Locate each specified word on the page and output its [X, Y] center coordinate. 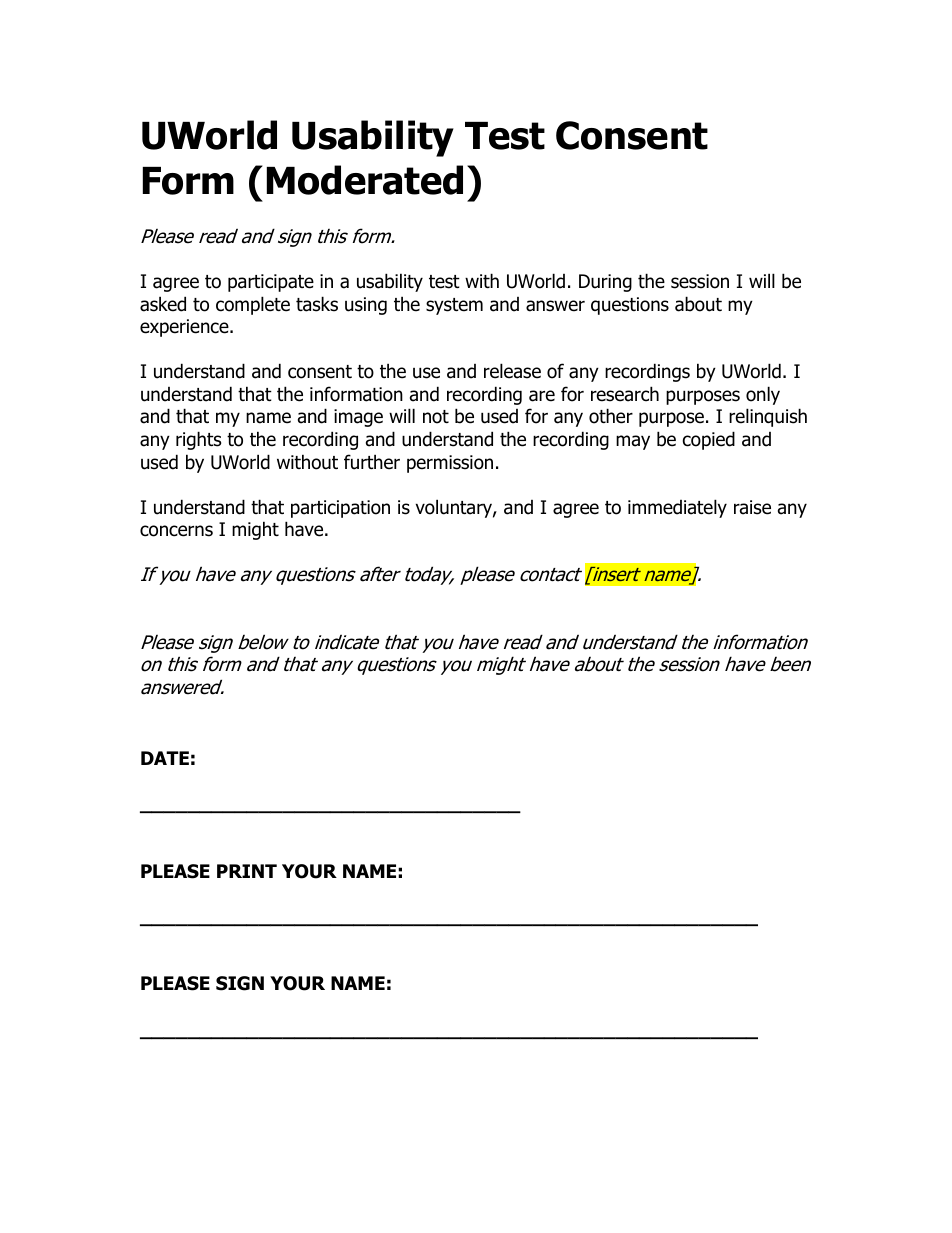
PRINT [247, 871]
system [454, 306]
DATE [165, 758]
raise [752, 507]
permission [450, 464]
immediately [677, 508]
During [605, 283]
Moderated [365, 180]
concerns [176, 531]
